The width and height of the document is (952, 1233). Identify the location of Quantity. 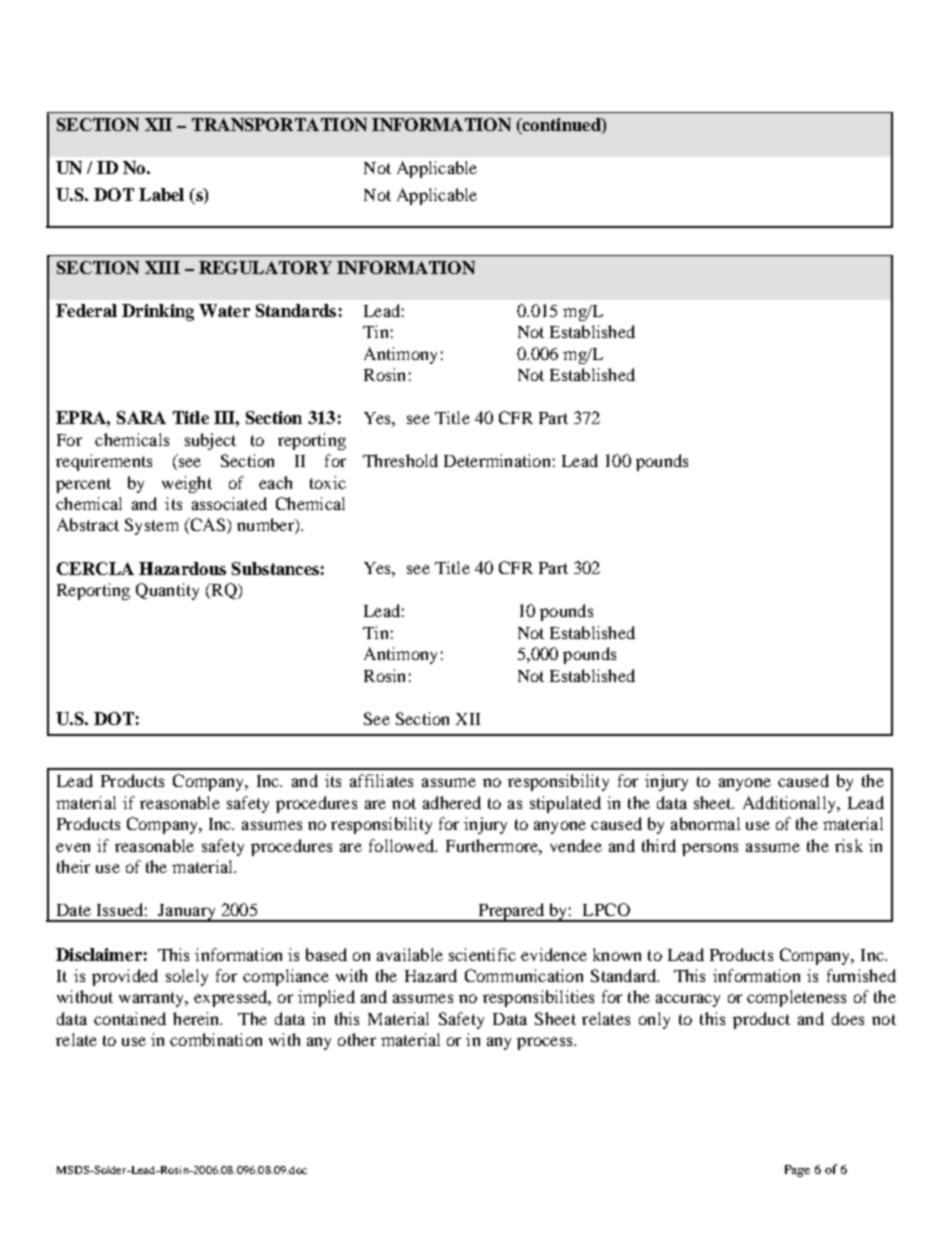
(167, 591).
